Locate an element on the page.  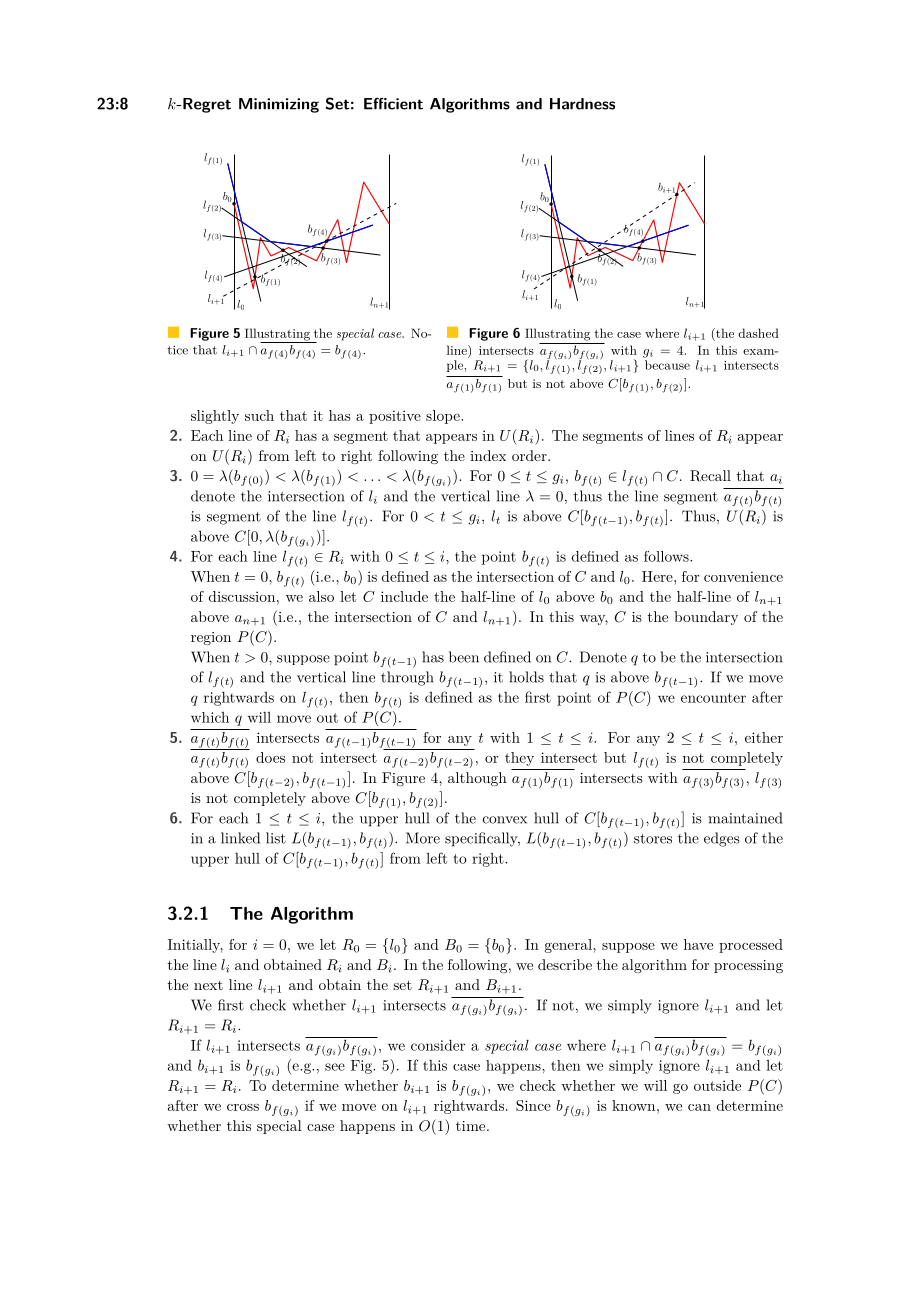
Efficient is located at coordinates (393, 104).
